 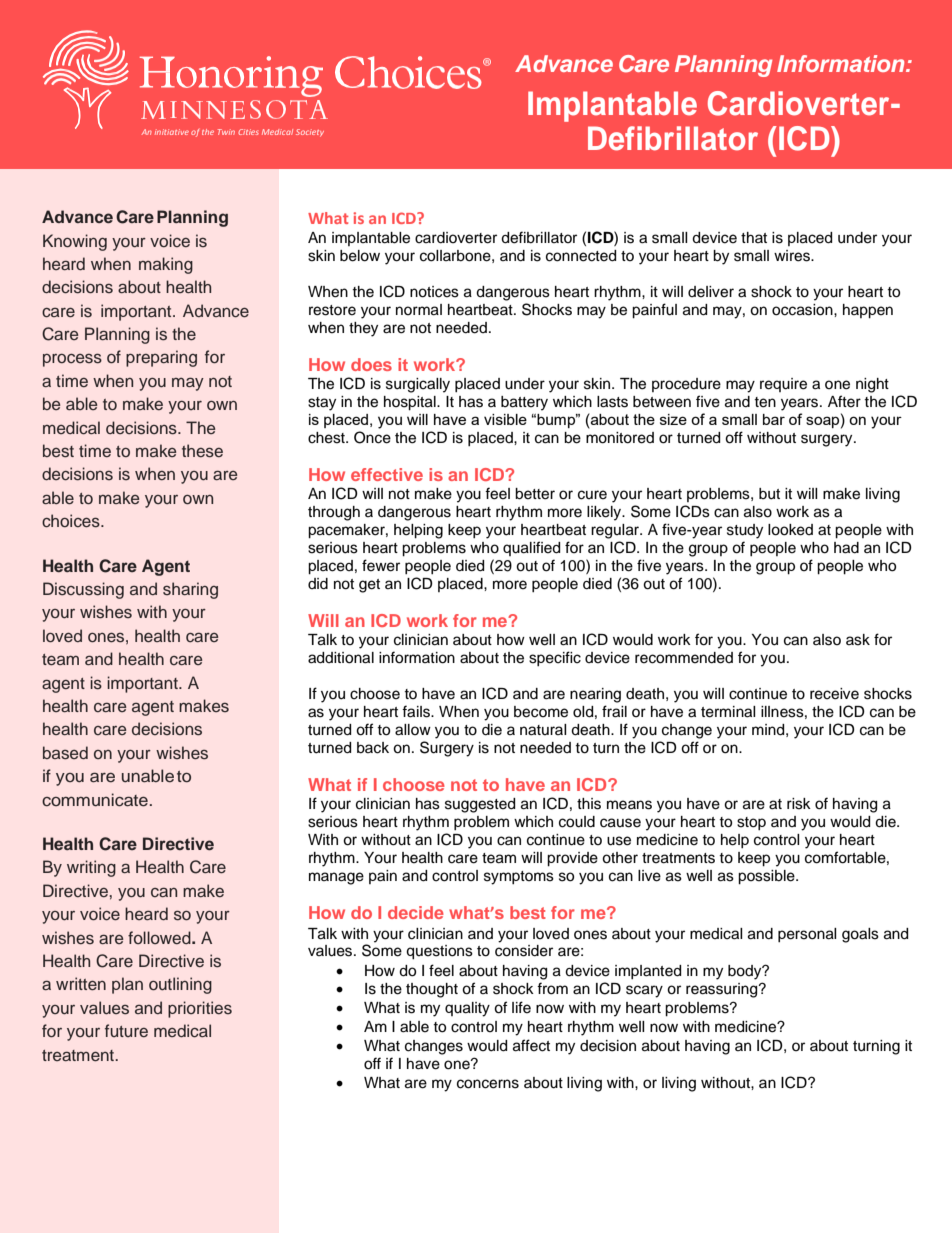 I want to click on priorities, so click(x=200, y=1009).
